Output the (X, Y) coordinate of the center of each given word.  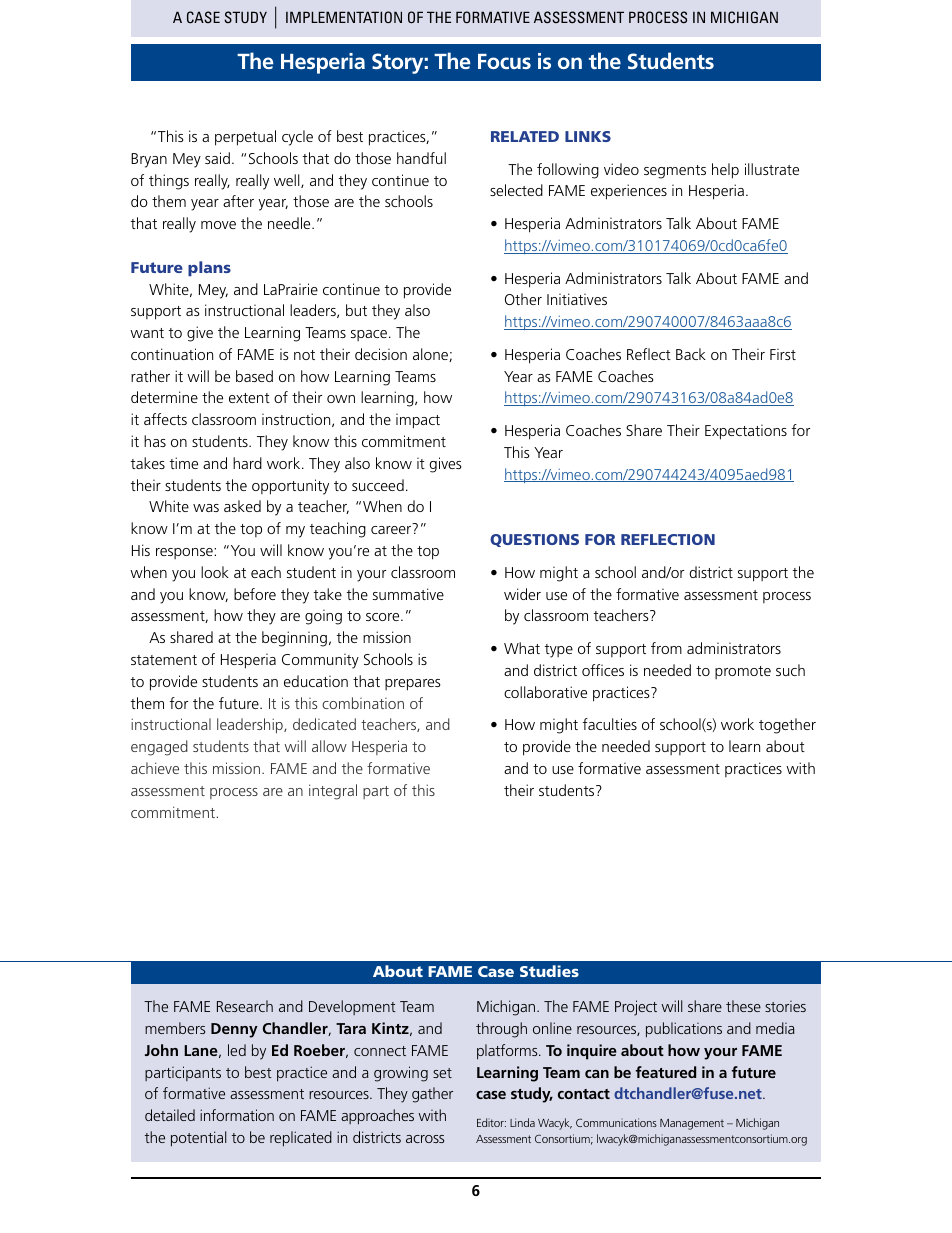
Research (245, 1006)
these (743, 1006)
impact (418, 421)
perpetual (245, 138)
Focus (504, 61)
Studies (549, 971)
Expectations (746, 432)
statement (164, 660)
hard (247, 463)
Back (691, 354)
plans (209, 268)
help (725, 171)
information (237, 1115)
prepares (412, 685)
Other (523, 299)
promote (743, 672)
